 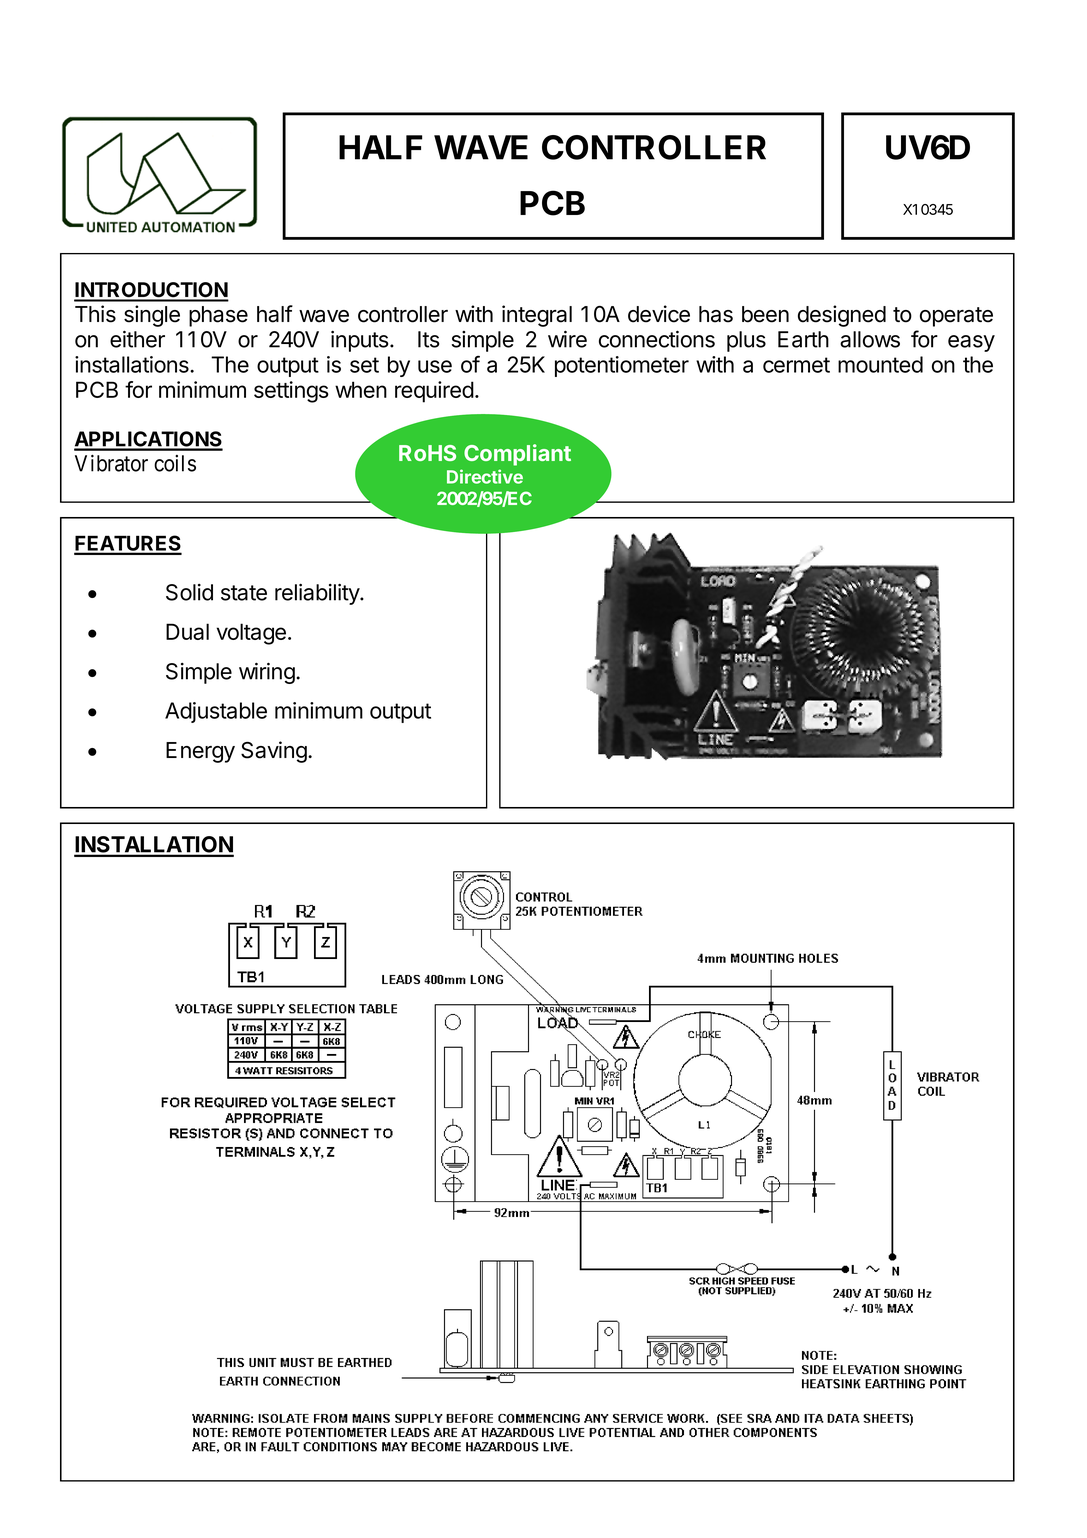 I want to click on allows, so click(x=870, y=339).
